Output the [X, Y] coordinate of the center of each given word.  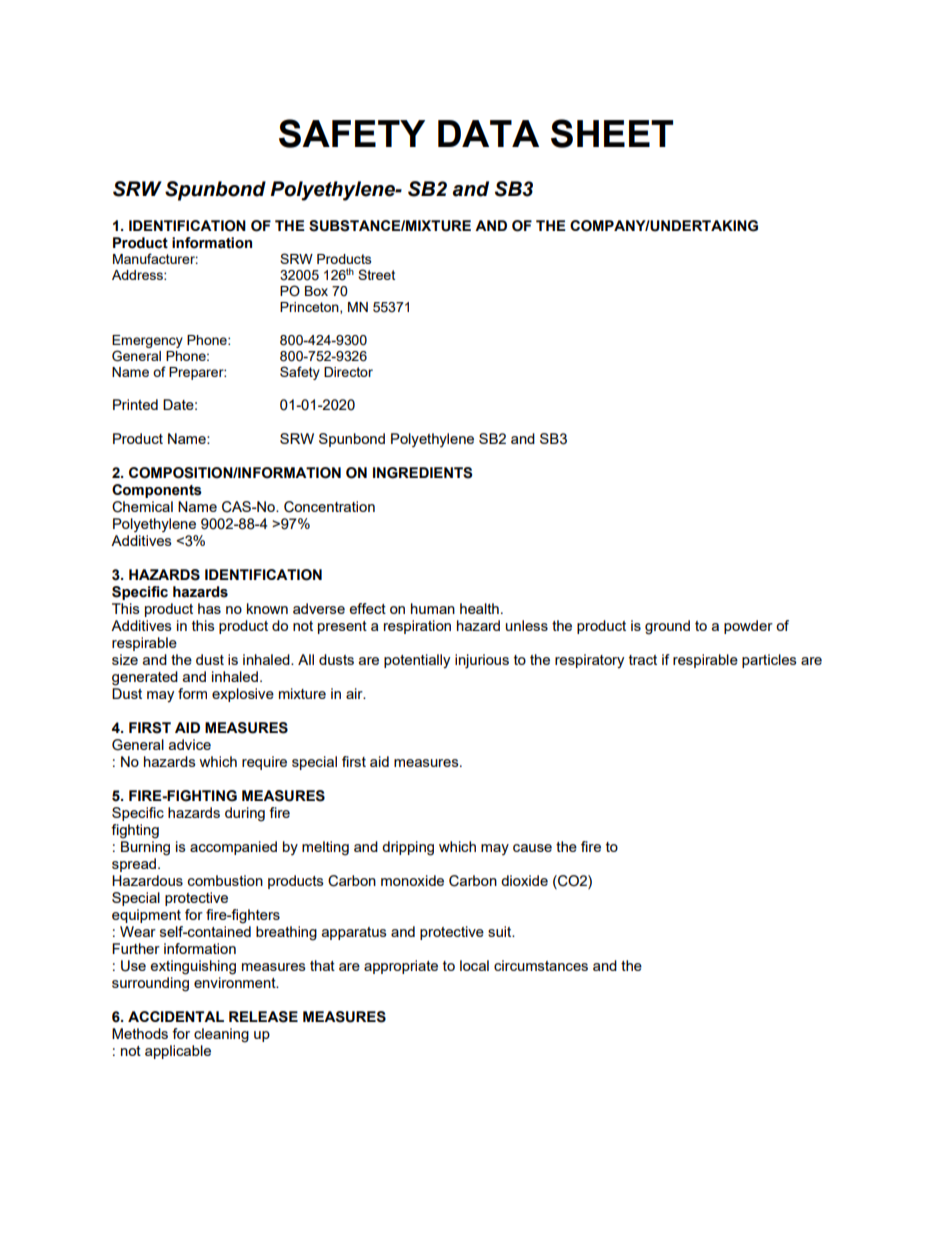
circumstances [541, 965]
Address [138, 275]
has [209, 608]
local [474, 965]
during [245, 814]
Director [348, 372]
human [433, 608]
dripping [408, 848]
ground [667, 627]
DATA [488, 133]
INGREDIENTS [422, 473]
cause [532, 848]
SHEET [612, 133]
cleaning [221, 1035]
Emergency [147, 341]
